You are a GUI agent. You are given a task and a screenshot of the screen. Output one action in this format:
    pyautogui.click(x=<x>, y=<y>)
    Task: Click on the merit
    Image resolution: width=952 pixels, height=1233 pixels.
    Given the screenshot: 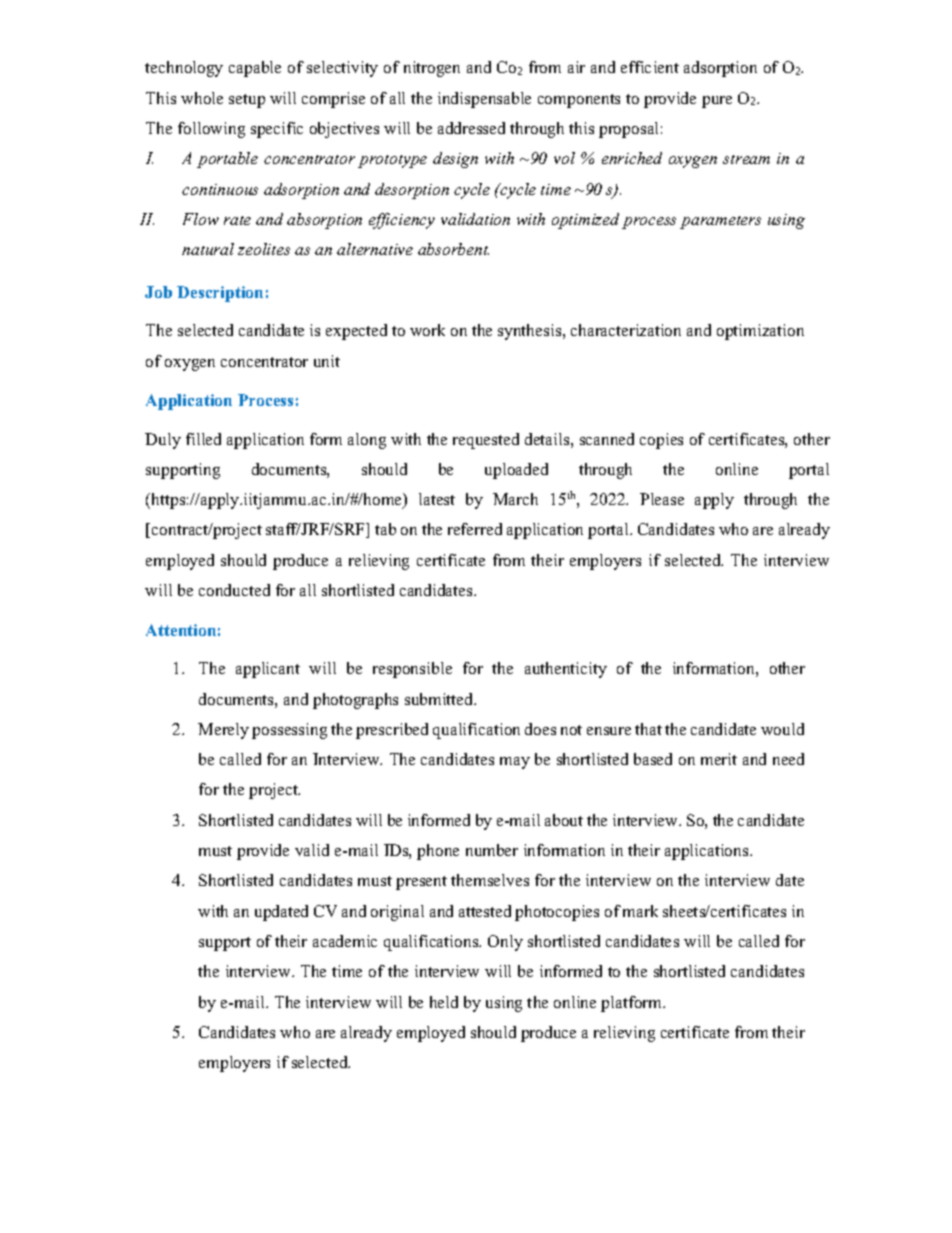 What is the action you would take?
    pyautogui.click(x=719, y=759)
